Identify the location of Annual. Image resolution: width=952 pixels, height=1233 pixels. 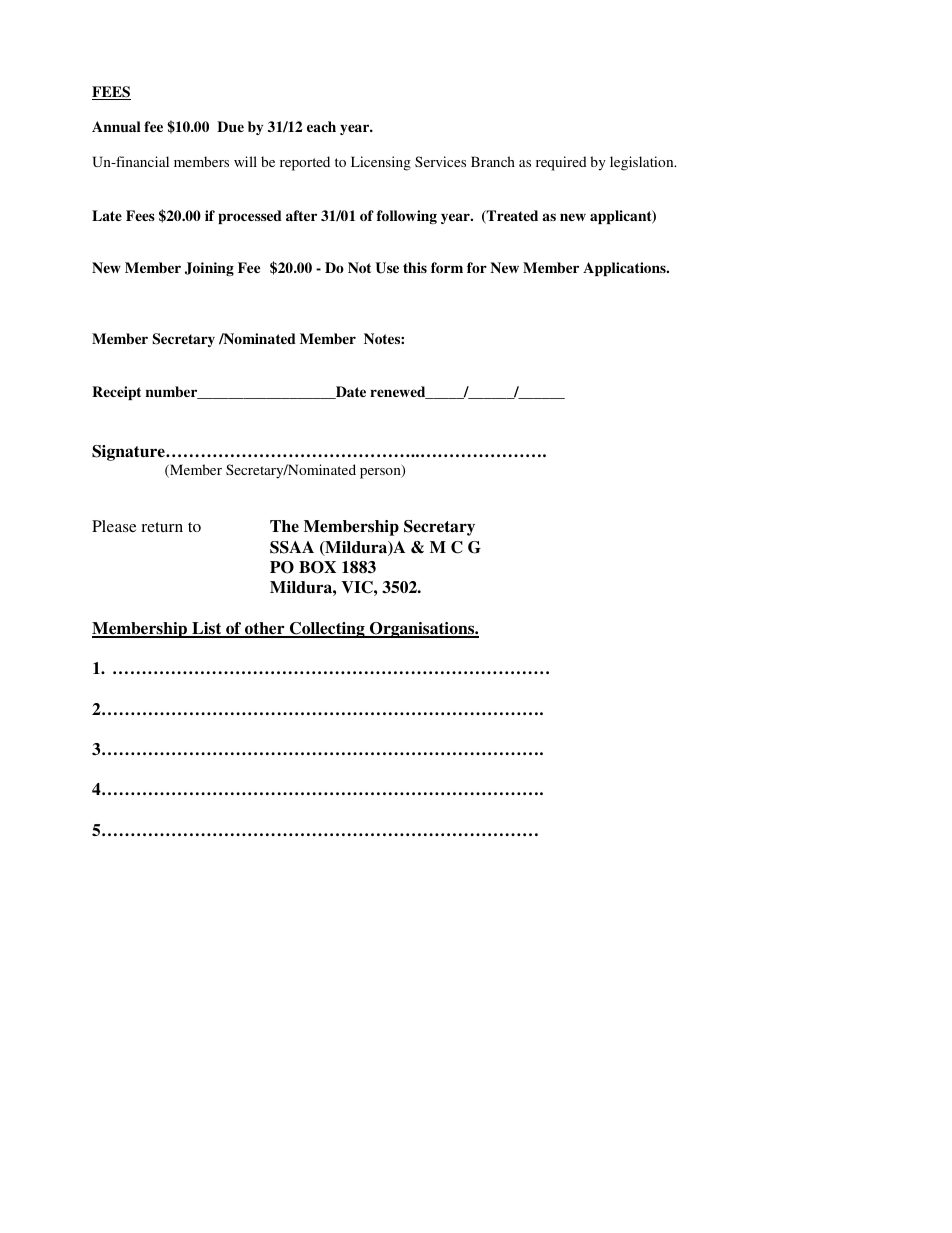
(116, 126).
